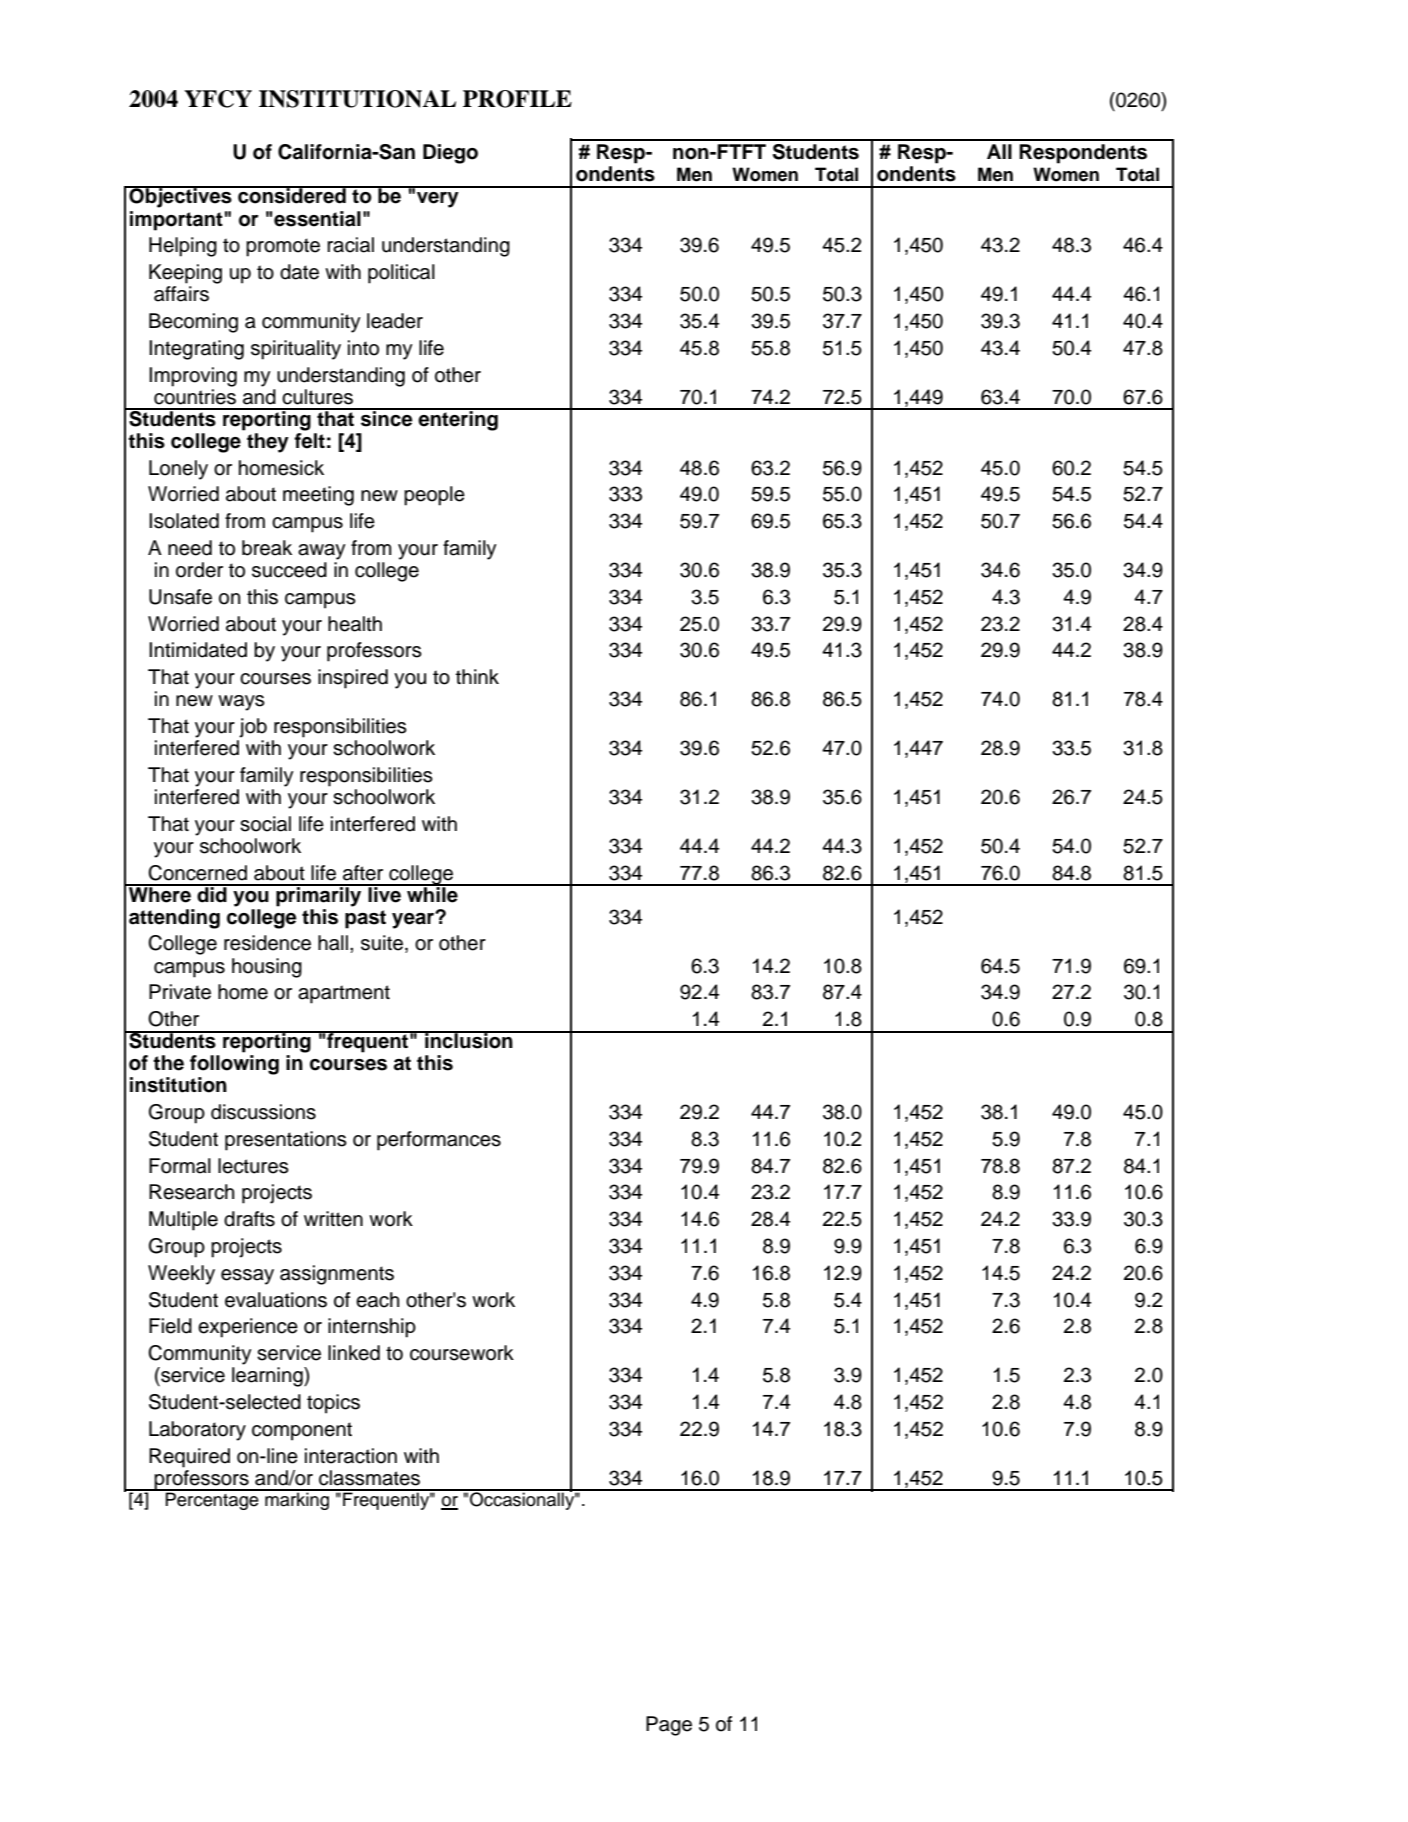 The height and width of the screenshot is (1822, 1408). I want to click on order, so click(199, 570).
